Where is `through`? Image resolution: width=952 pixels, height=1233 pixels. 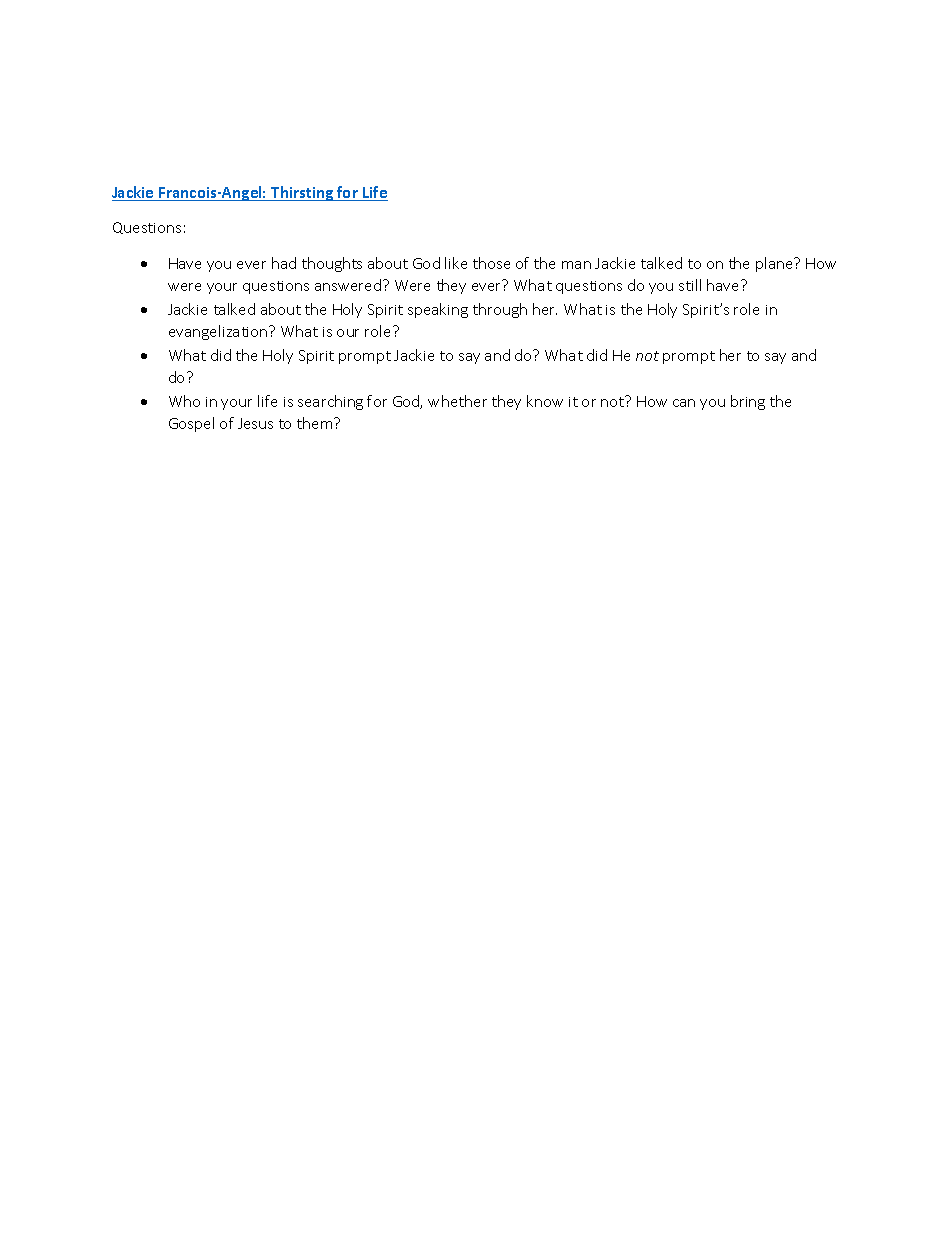
through is located at coordinates (500, 310).
